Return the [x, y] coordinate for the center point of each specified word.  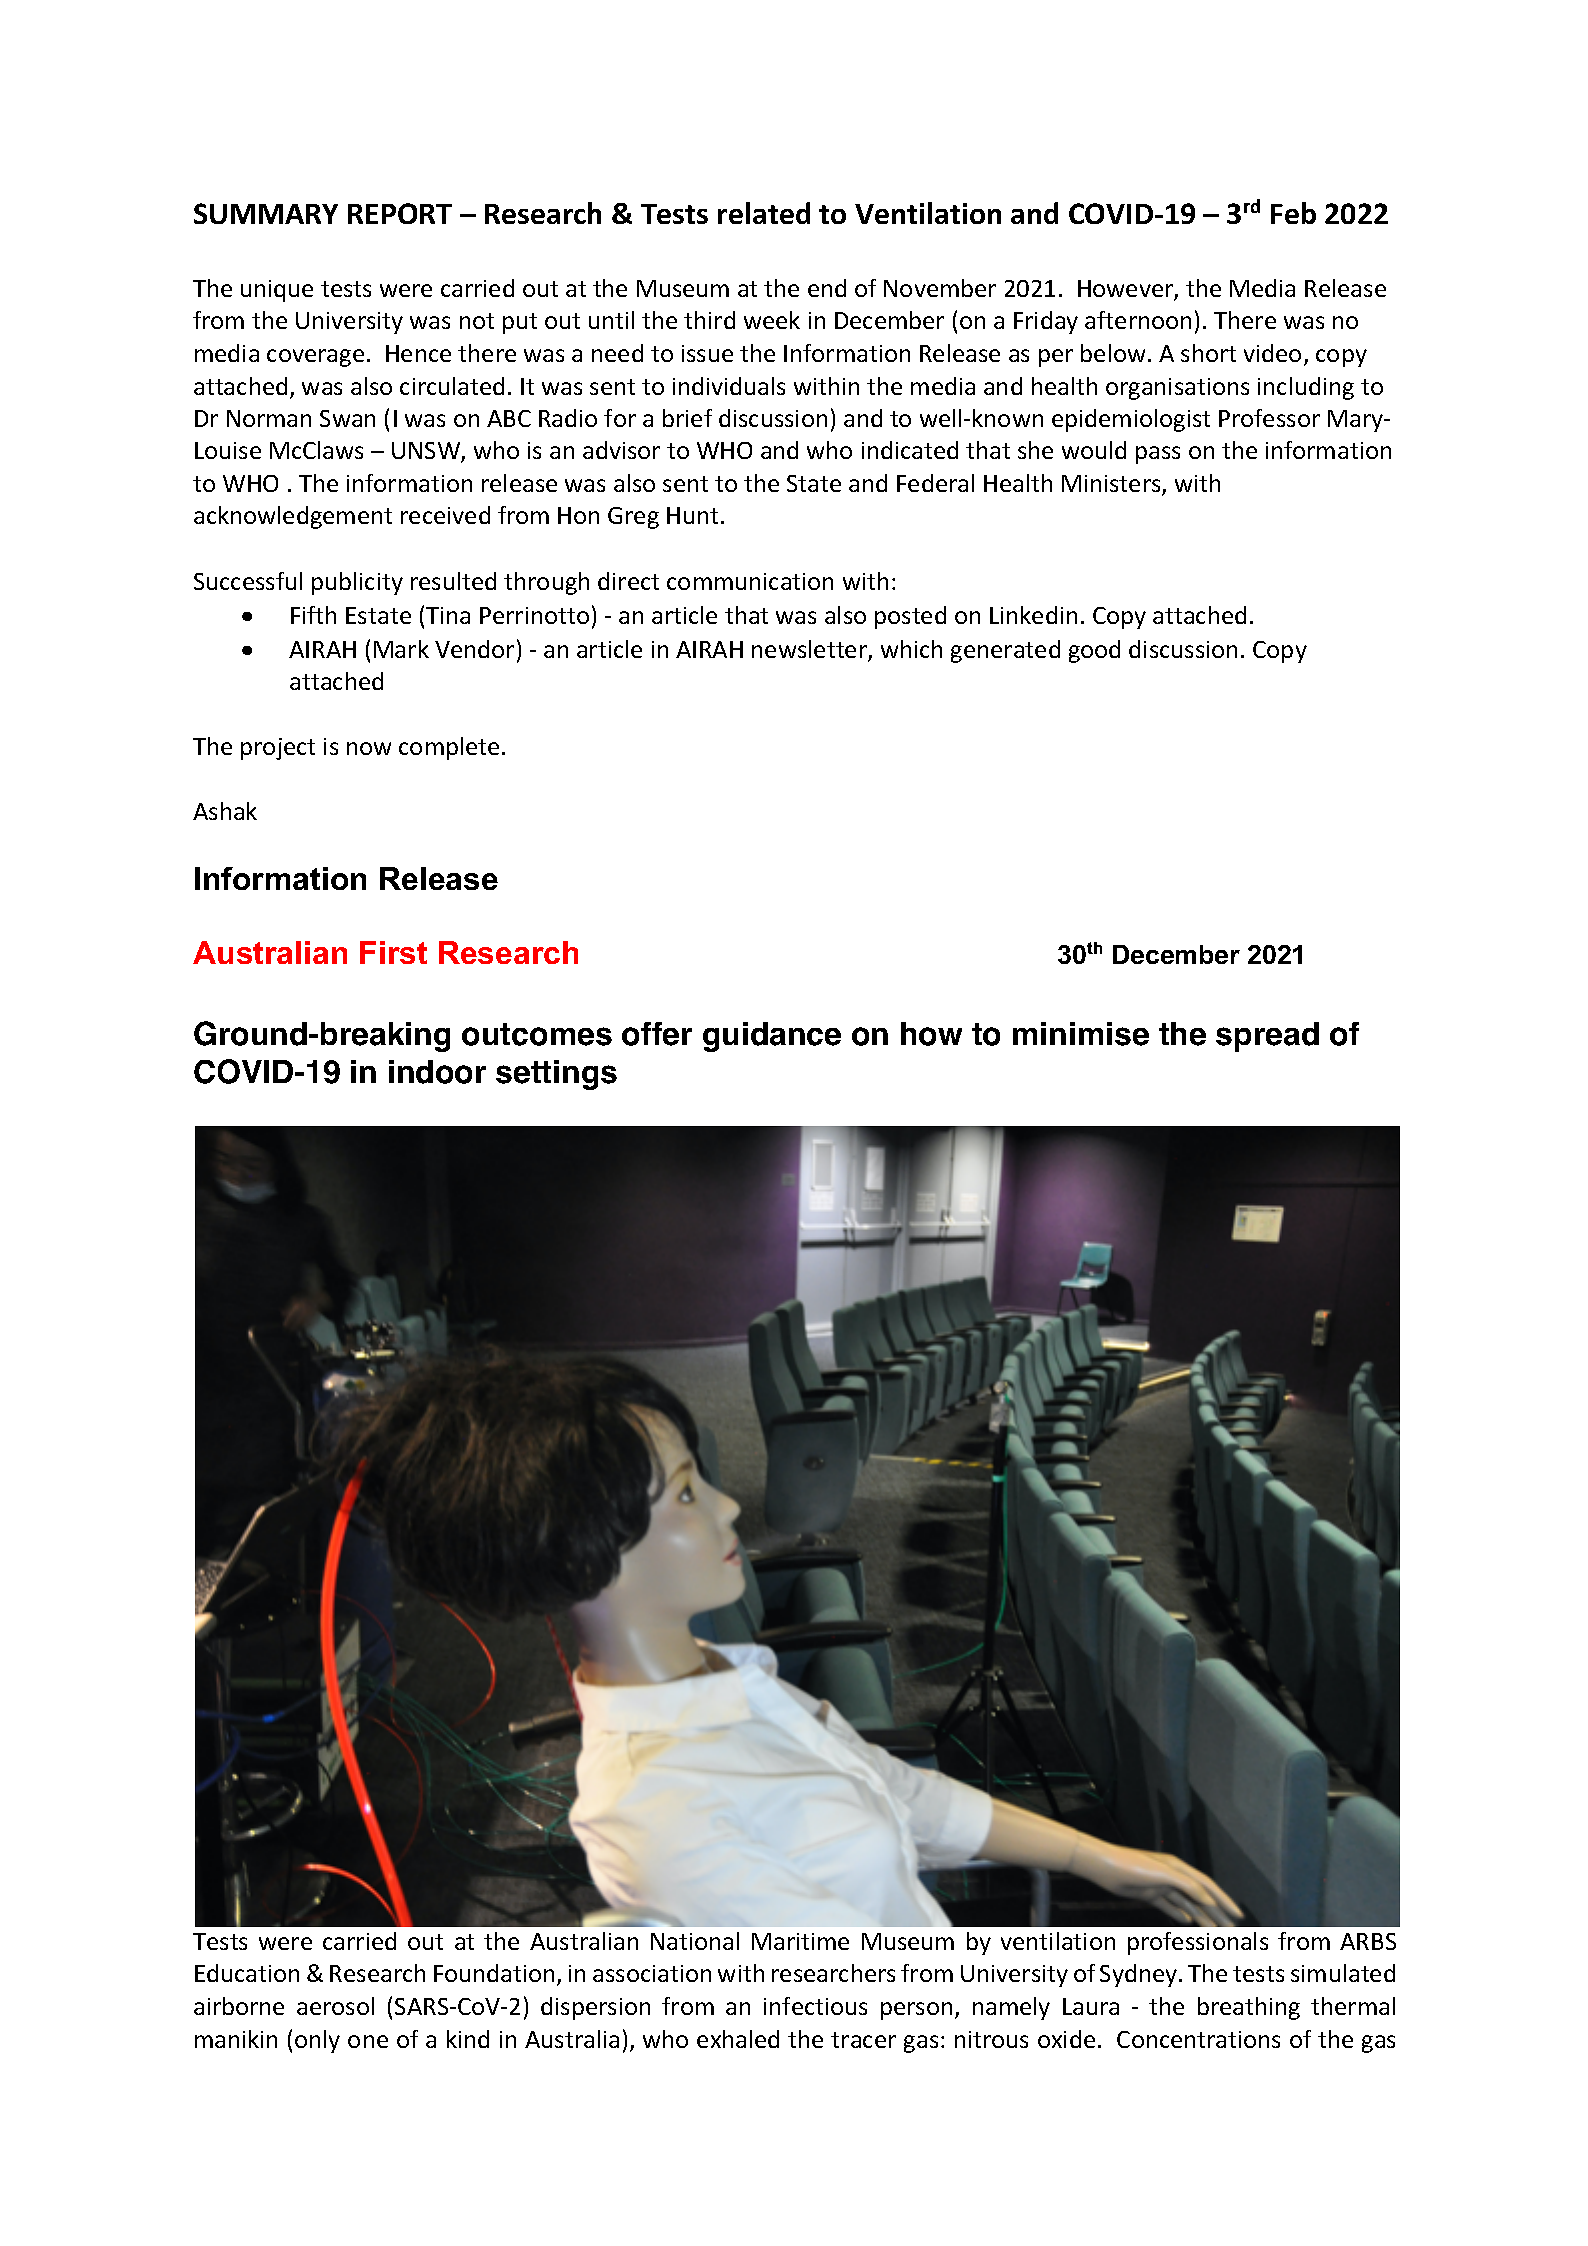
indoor [437, 1072]
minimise [1081, 1034]
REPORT [400, 213]
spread [1267, 1037]
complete [449, 748]
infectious [815, 2006]
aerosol [335, 2006]
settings [556, 1075]
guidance [772, 1037]
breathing [1249, 2008]
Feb [1293, 213]
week [772, 320]
